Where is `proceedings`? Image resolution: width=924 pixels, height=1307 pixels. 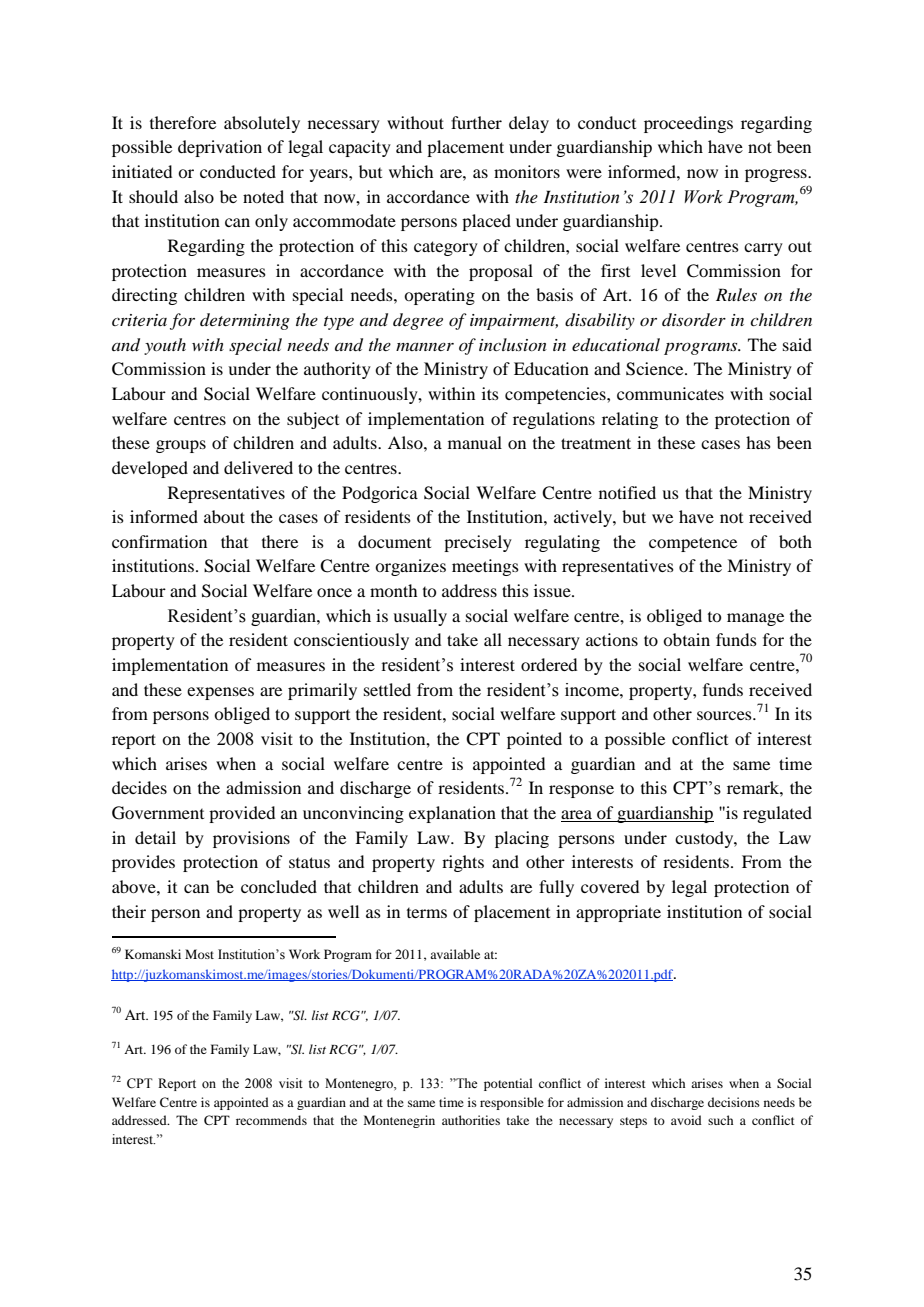 proceedings is located at coordinates (688, 124).
